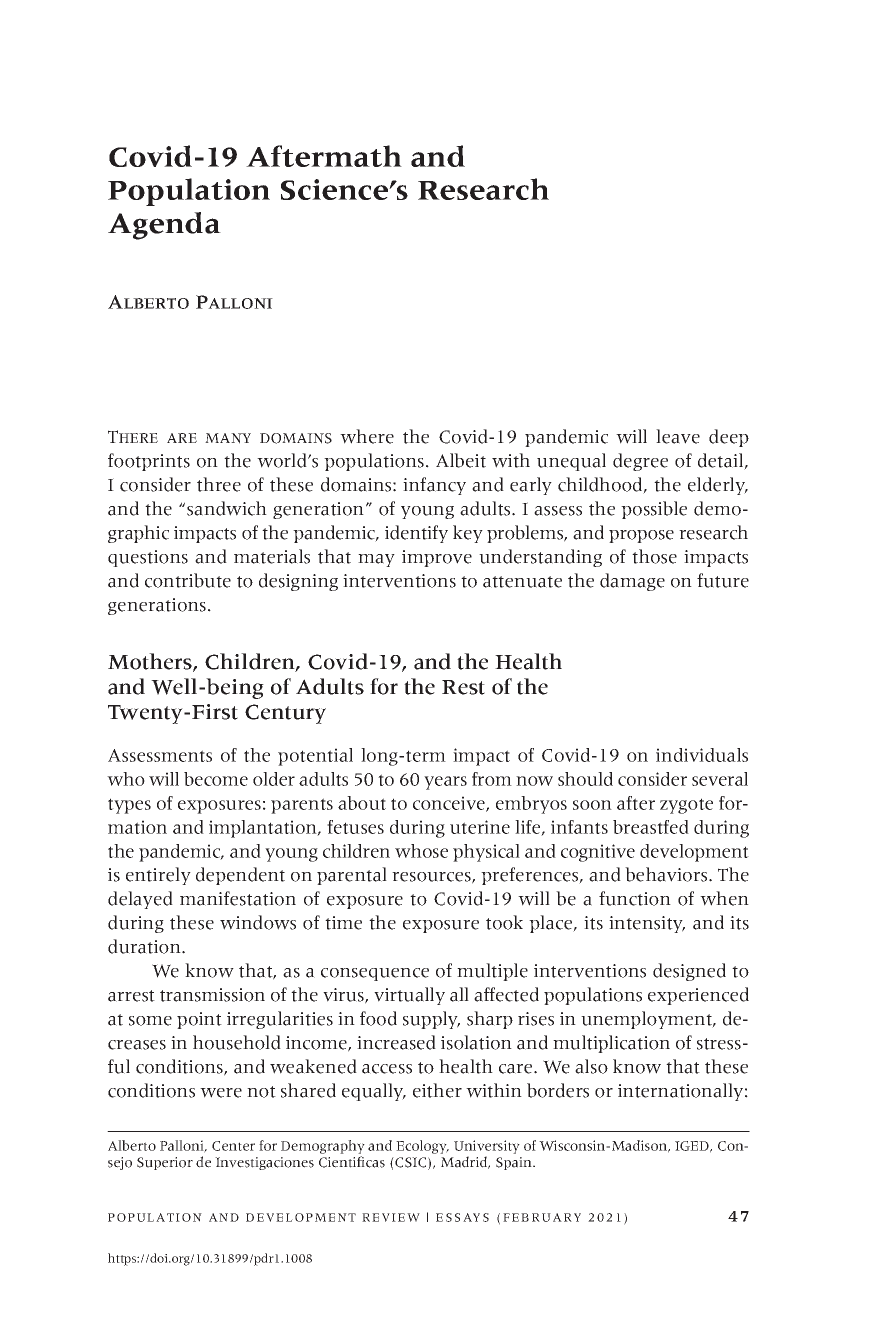 The height and width of the screenshot is (1328, 896). I want to click on Center, so click(233, 1146).
